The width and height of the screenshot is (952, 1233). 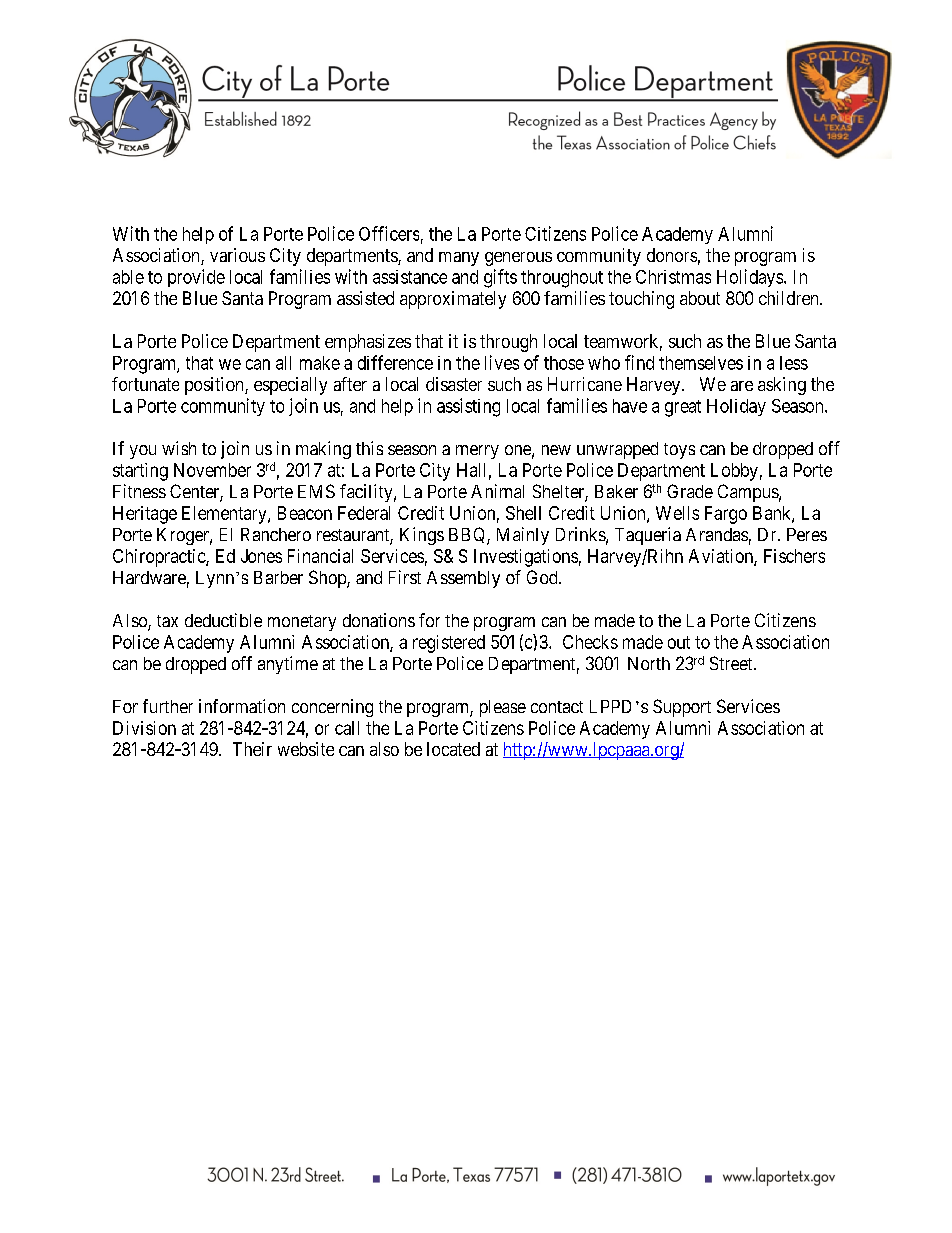 I want to click on position, so click(x=215, y=386).
